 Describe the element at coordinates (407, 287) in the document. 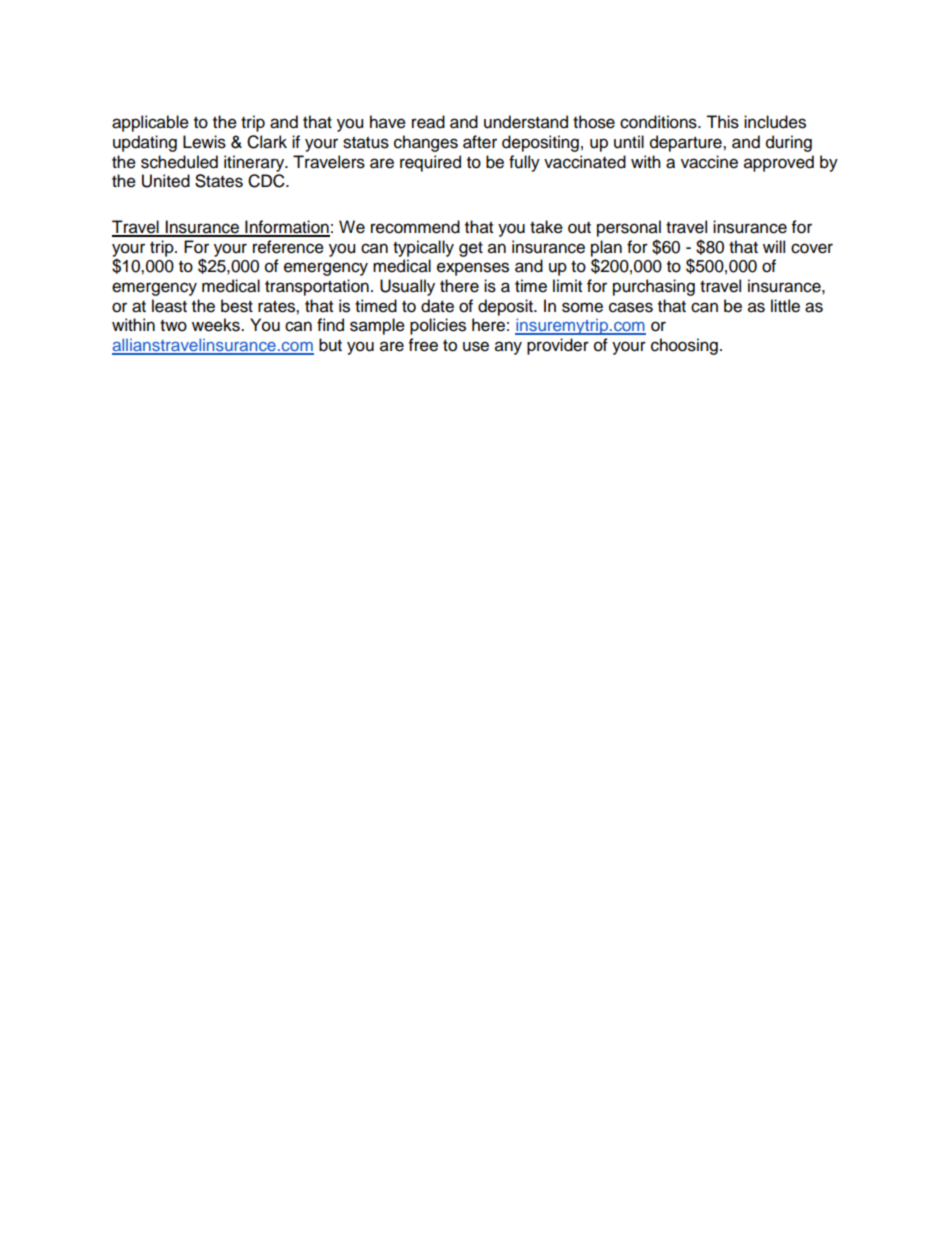

I see `Usually` at that location.
